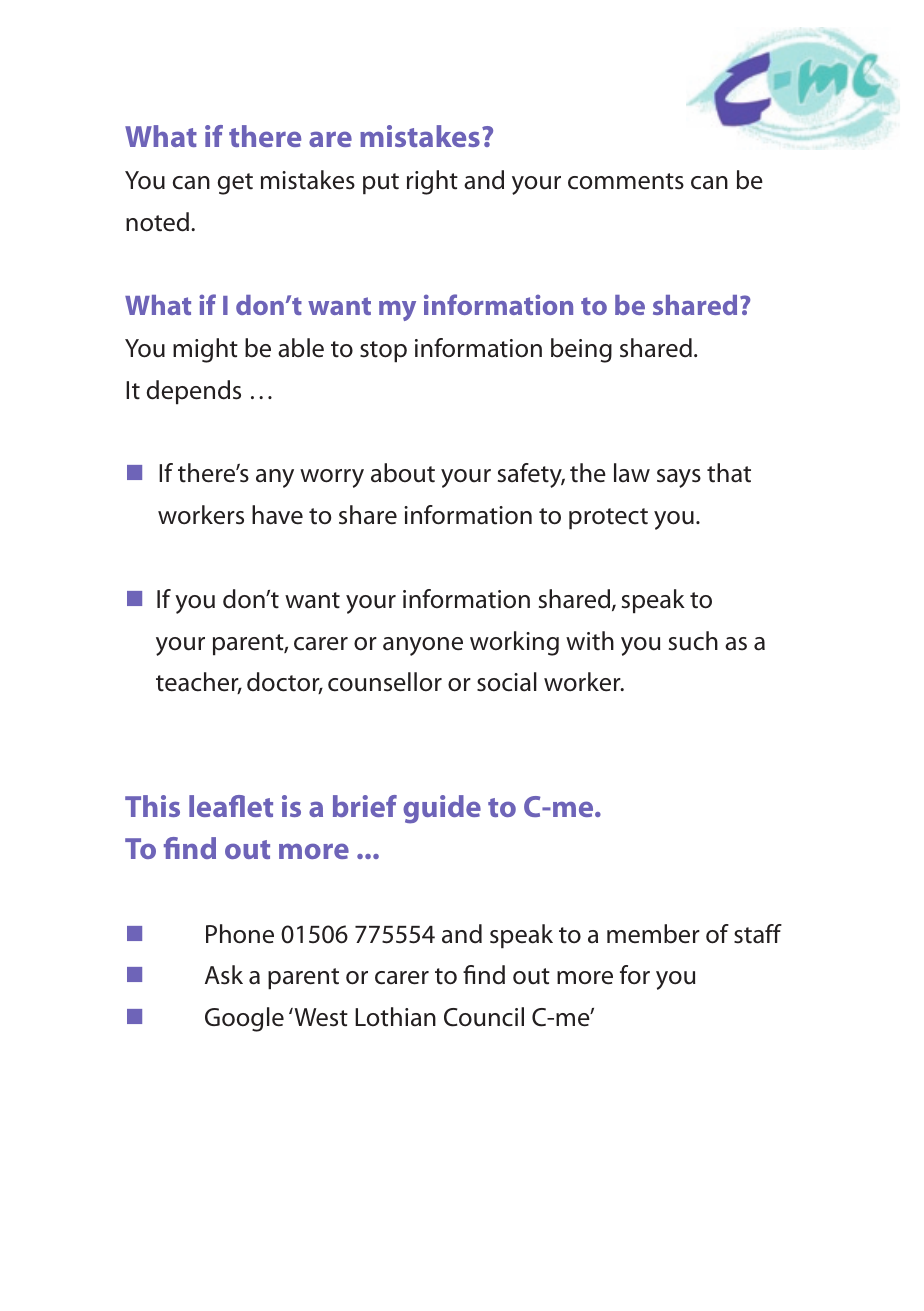  Describe the element at coordinates (277, 515) in the image. I see `have` at that location.
